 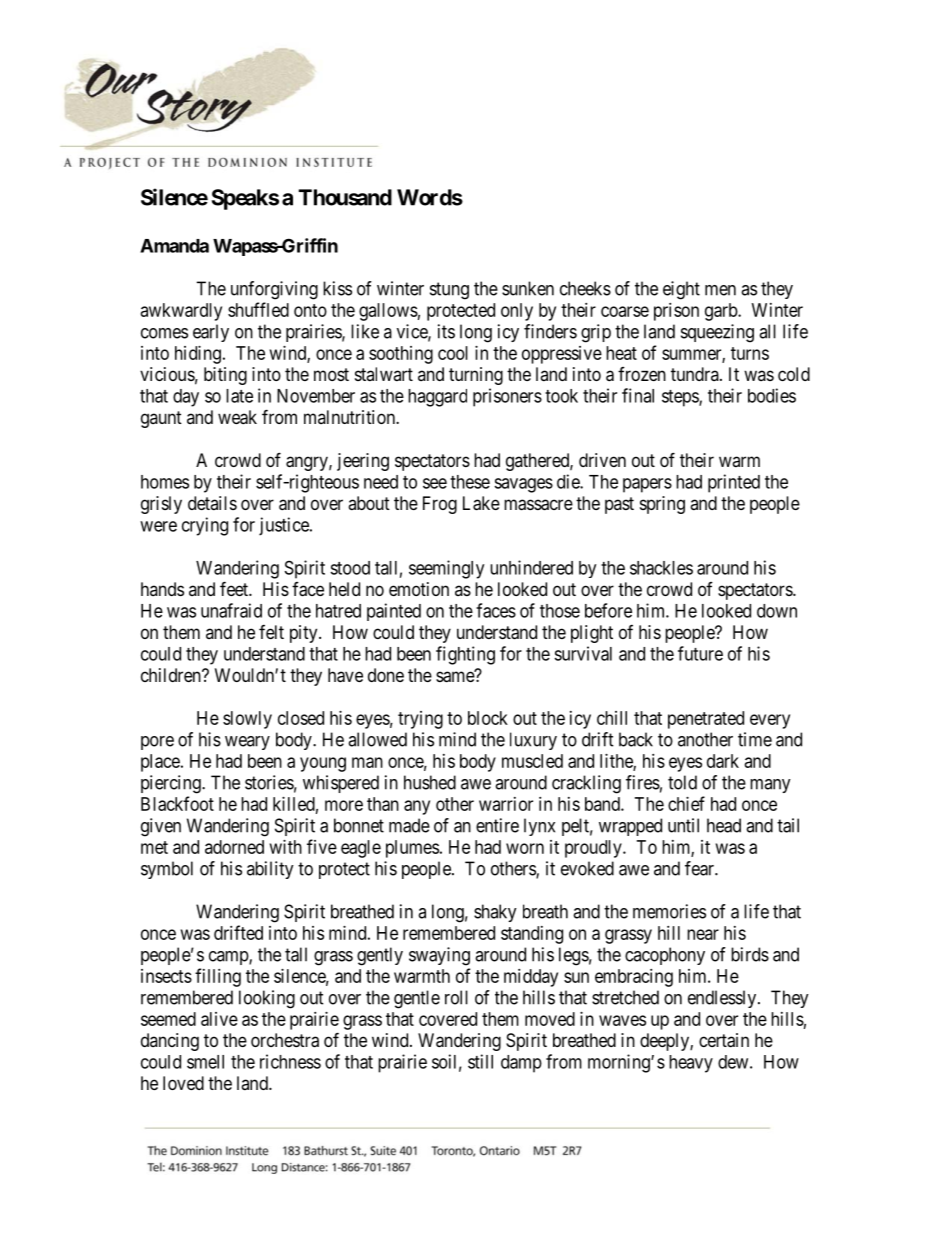 What do you see at coordinates (480, 1061) in the screenshot?
I see `still` at bounding box center [480, 1061].
